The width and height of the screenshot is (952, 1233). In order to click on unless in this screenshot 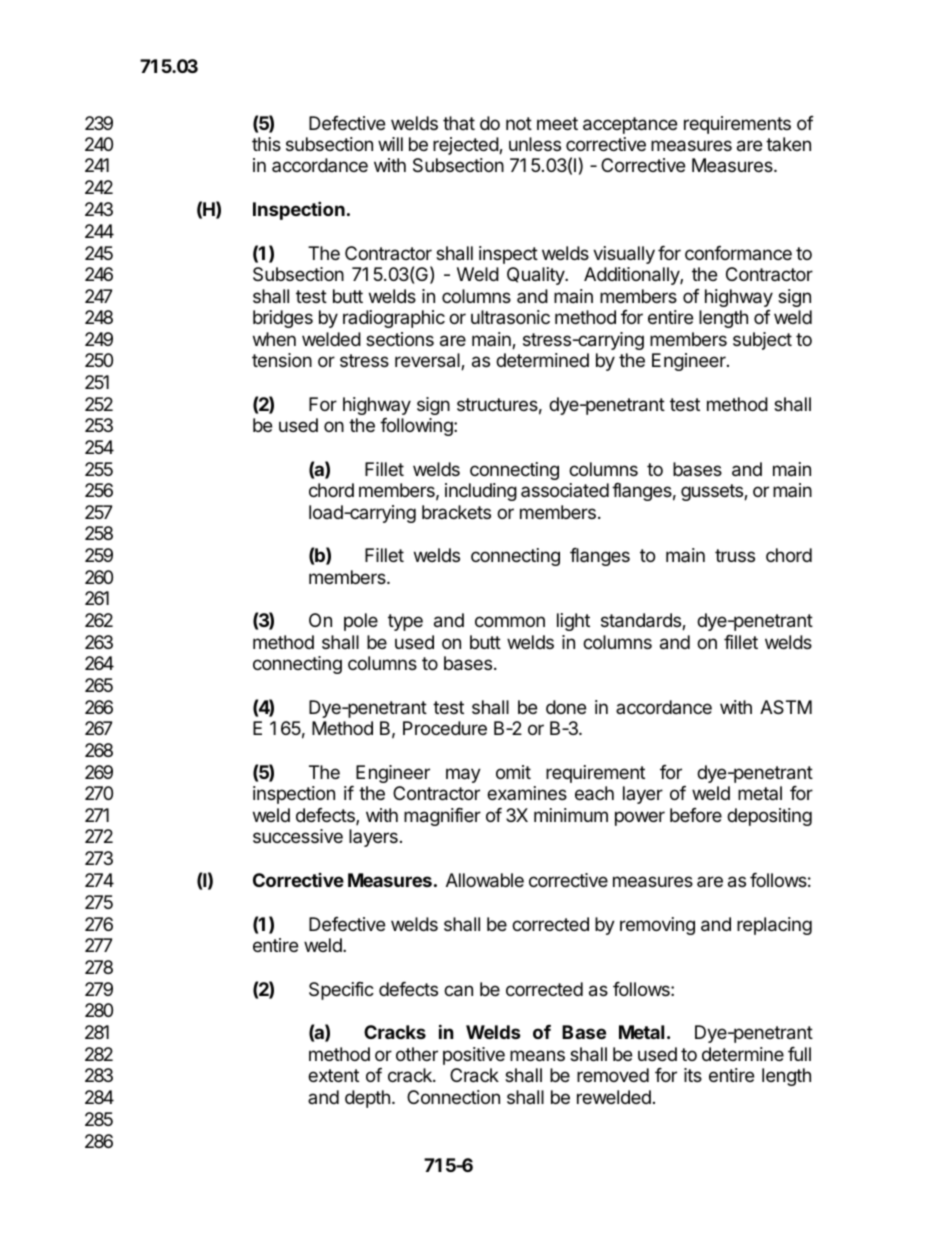, I will do `click(535, 144)`.
